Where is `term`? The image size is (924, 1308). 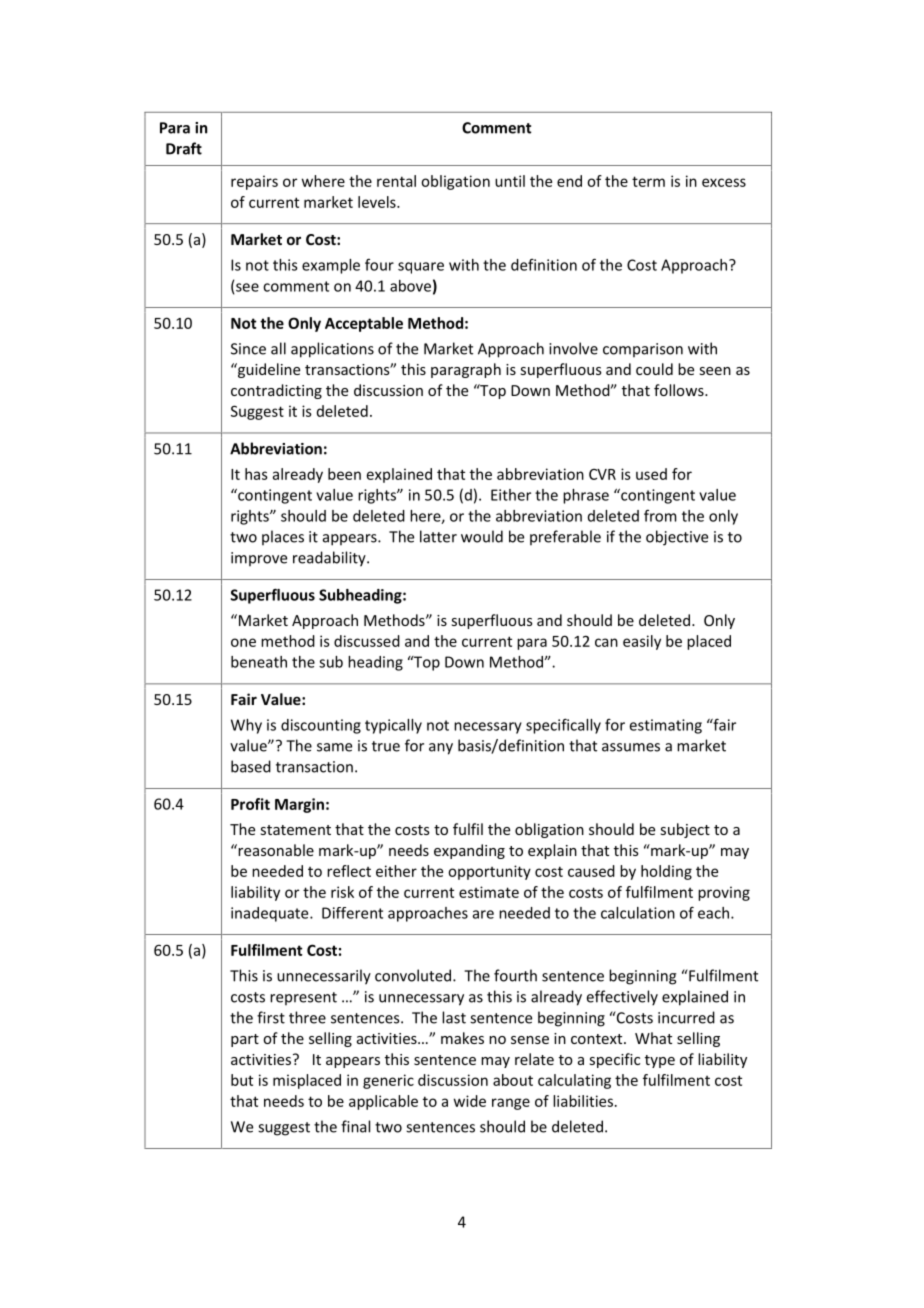
term is located at coordinates (648, 181).
